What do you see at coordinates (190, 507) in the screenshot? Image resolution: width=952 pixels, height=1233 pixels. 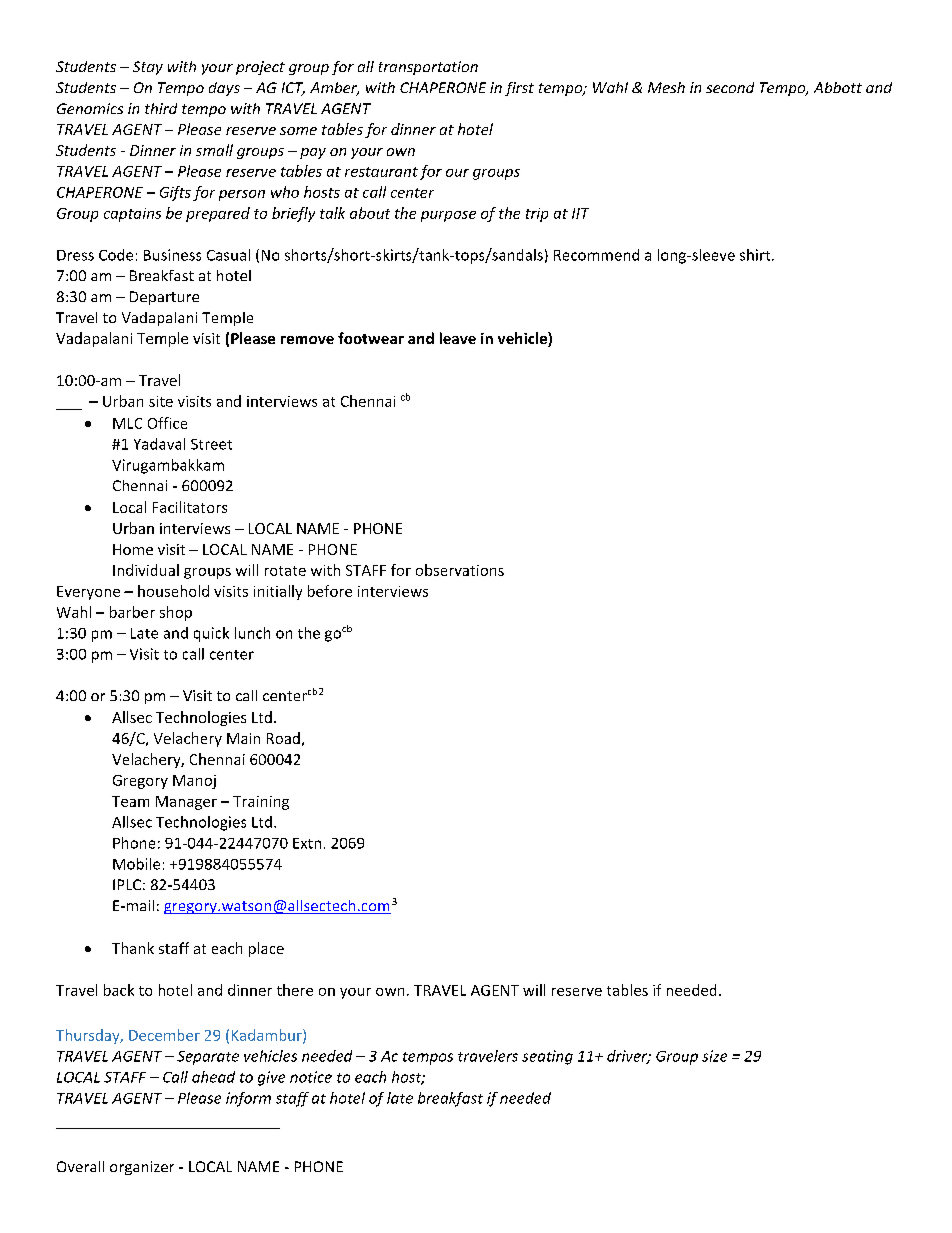 I see `Facilitators` at bounding box center [190, 507].
